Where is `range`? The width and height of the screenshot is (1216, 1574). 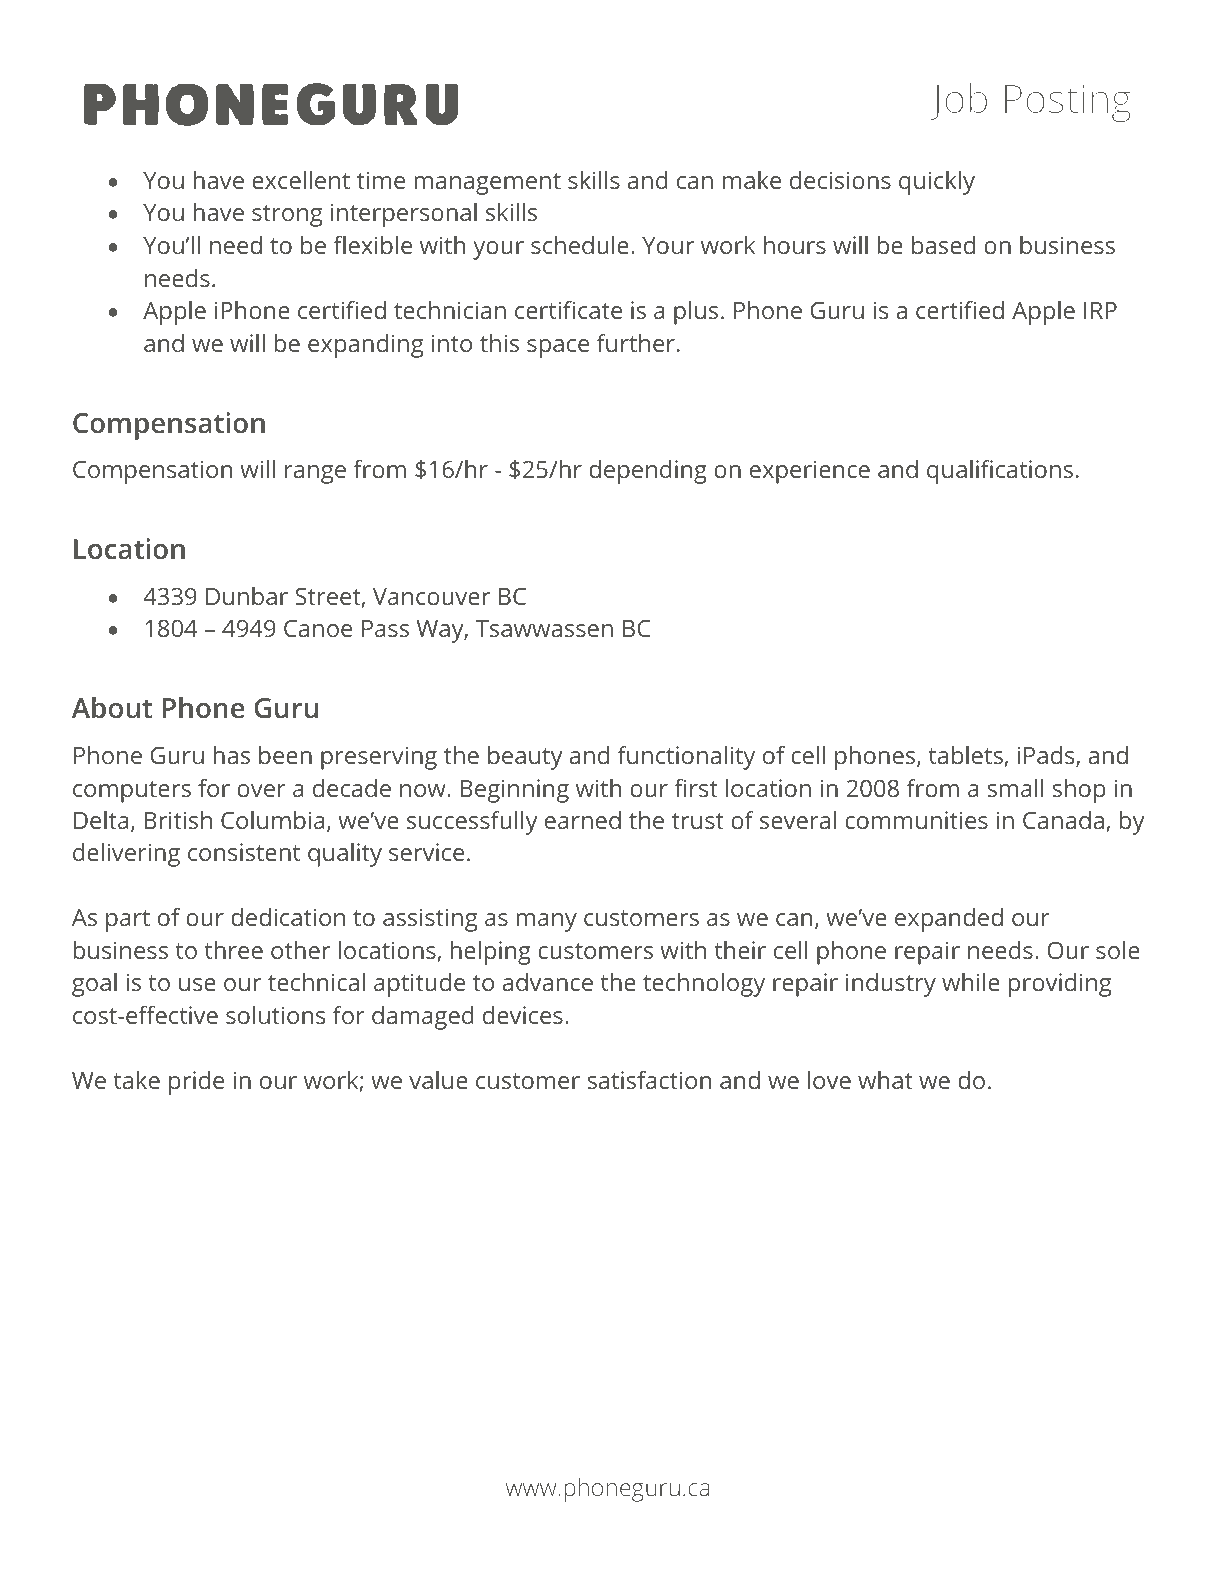
range is located at coordinates (315, 474).
